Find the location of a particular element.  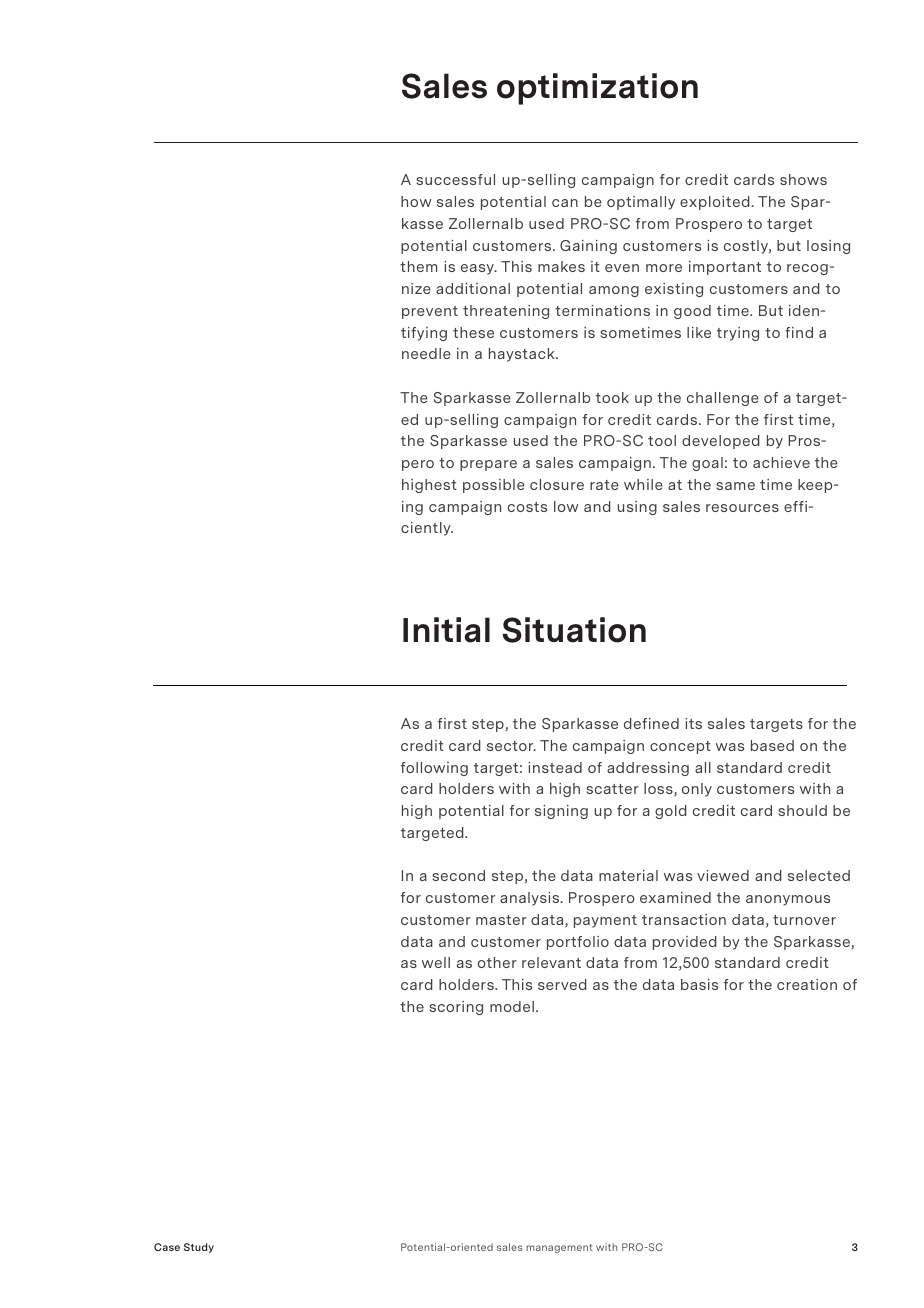

following is located at coordinates (434, 769).
